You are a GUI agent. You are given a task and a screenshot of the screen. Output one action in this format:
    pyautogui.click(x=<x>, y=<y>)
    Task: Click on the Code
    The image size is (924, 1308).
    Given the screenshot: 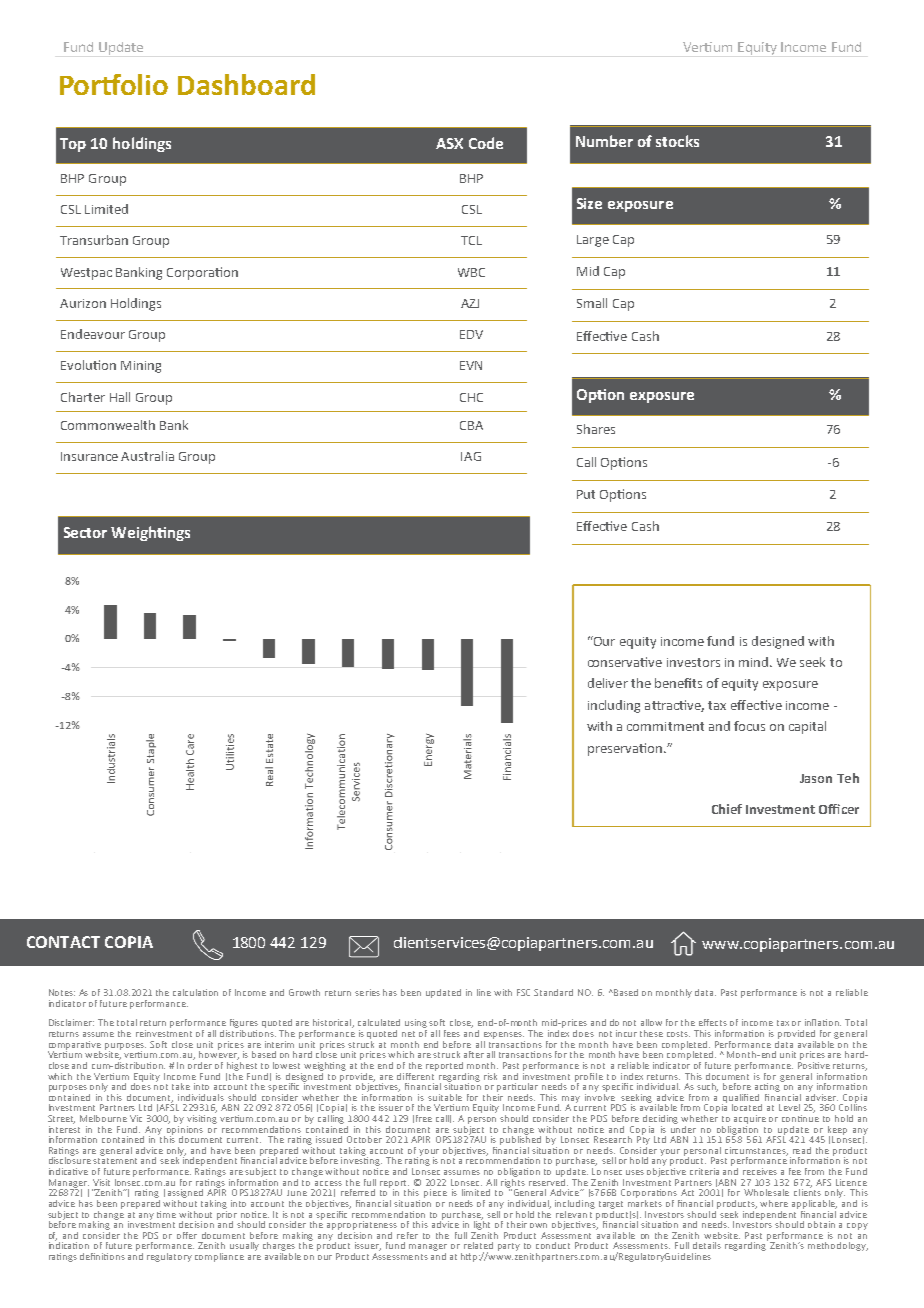 What is the action you would take?
    pyautogui.click(x=486, y=143)
